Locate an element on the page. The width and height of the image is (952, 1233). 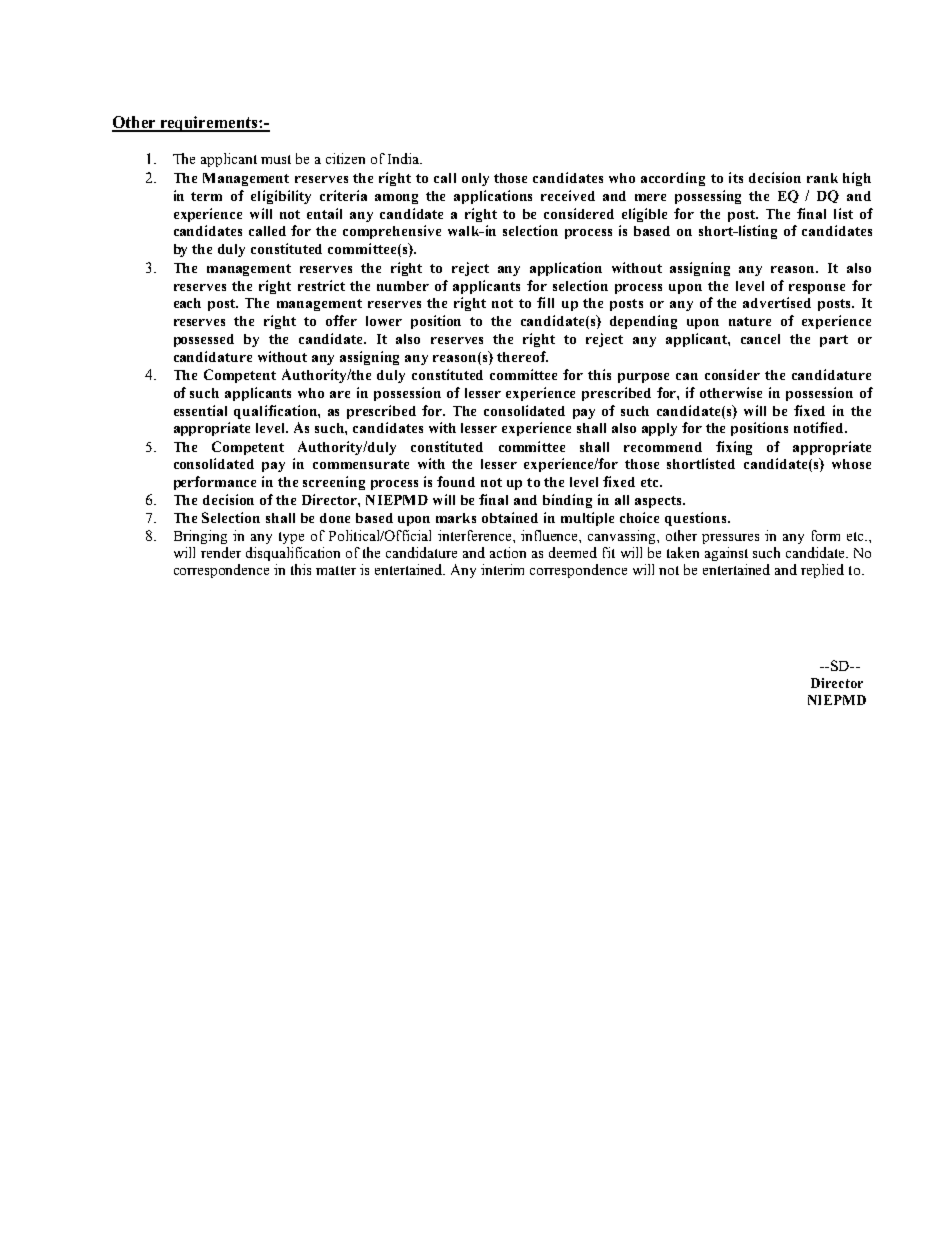
commensurate is located at coordinates (361, 464).
